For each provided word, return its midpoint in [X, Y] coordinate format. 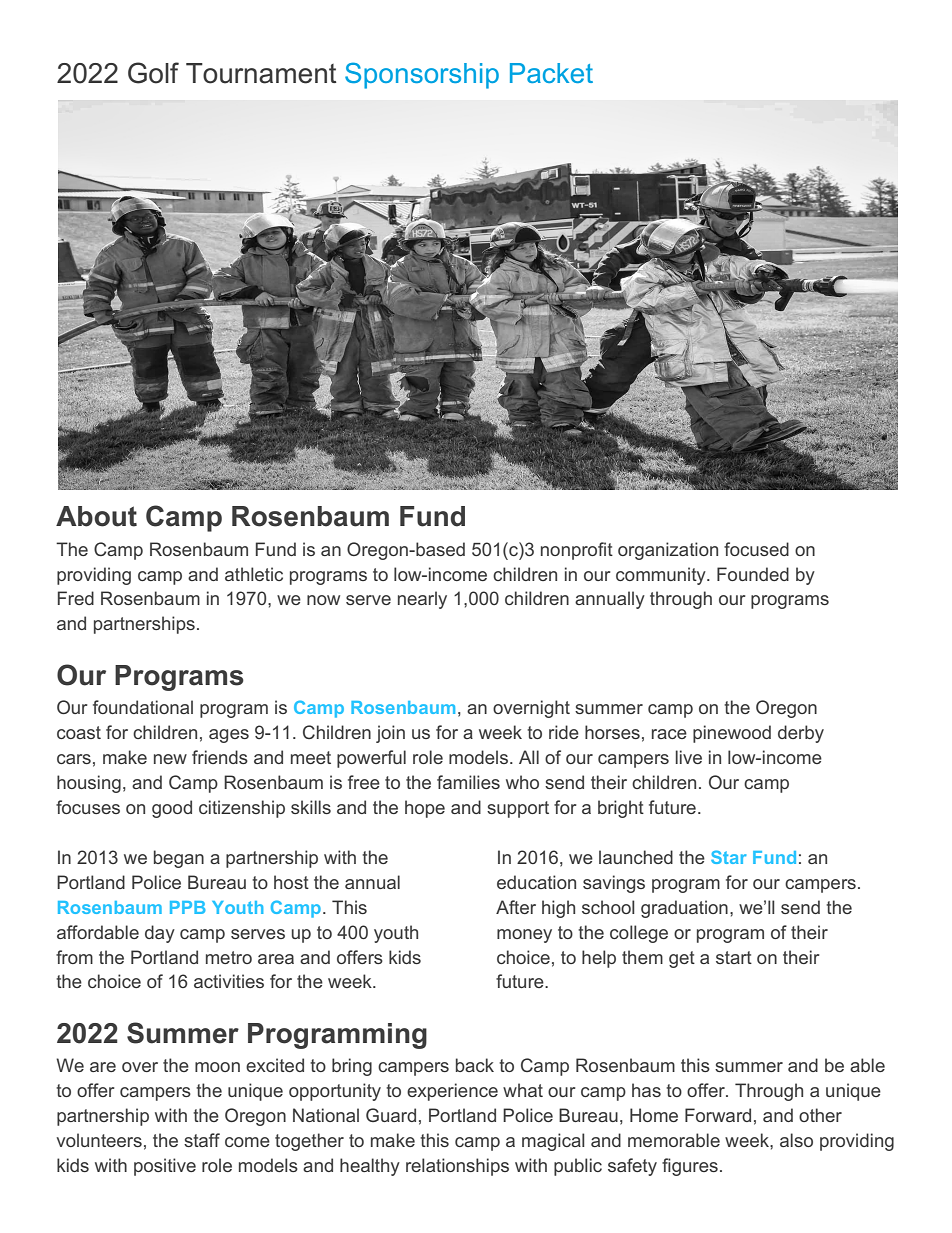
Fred [76, 598]
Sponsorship [422, 75]
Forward [718, 1115]
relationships [457, 1167]
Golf [153, 73]
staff [202, 1140]
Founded [753, 574]
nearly [422, 600]
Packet [551, 73]
